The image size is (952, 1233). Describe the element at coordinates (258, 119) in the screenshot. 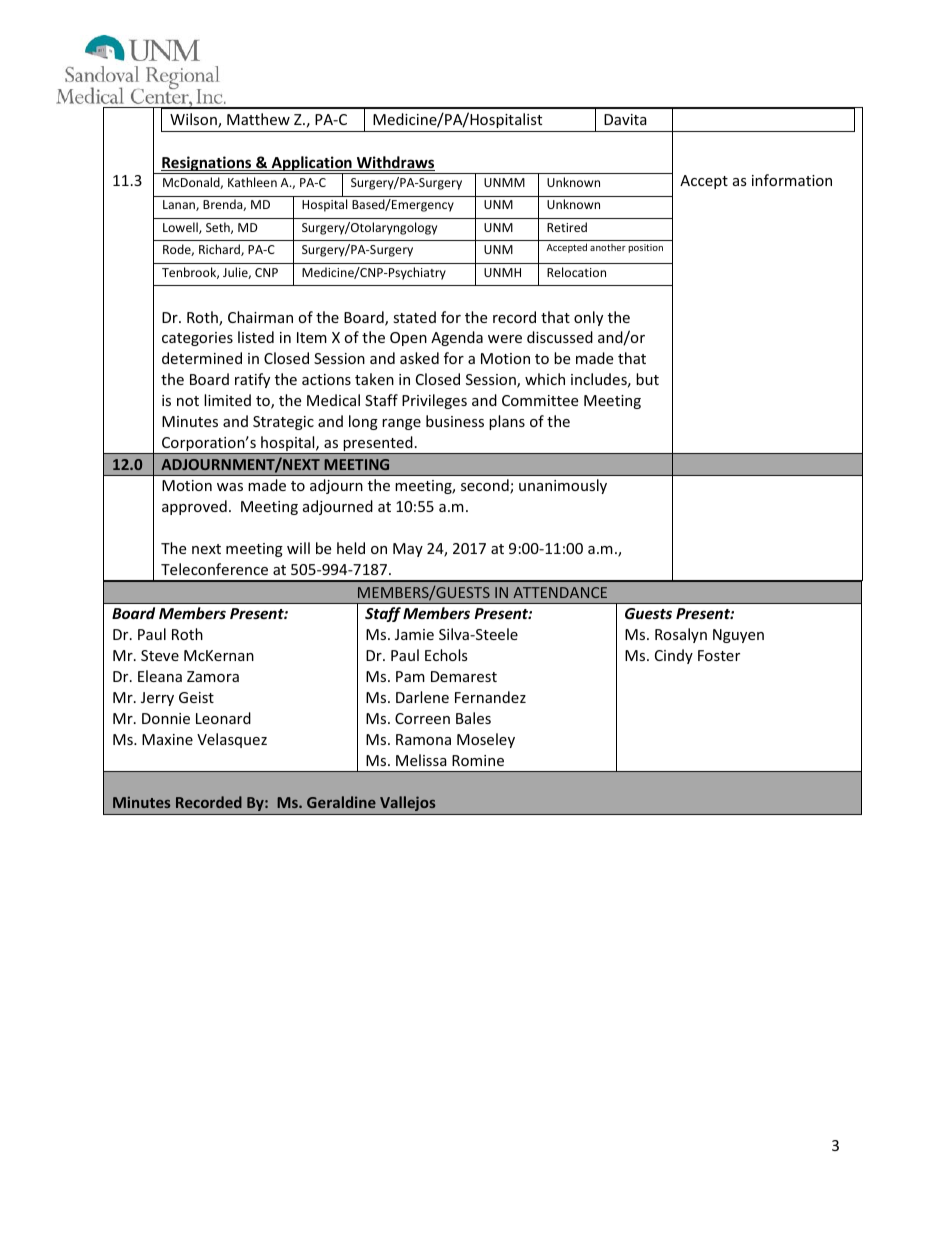

I see `Matthew` at that location.
